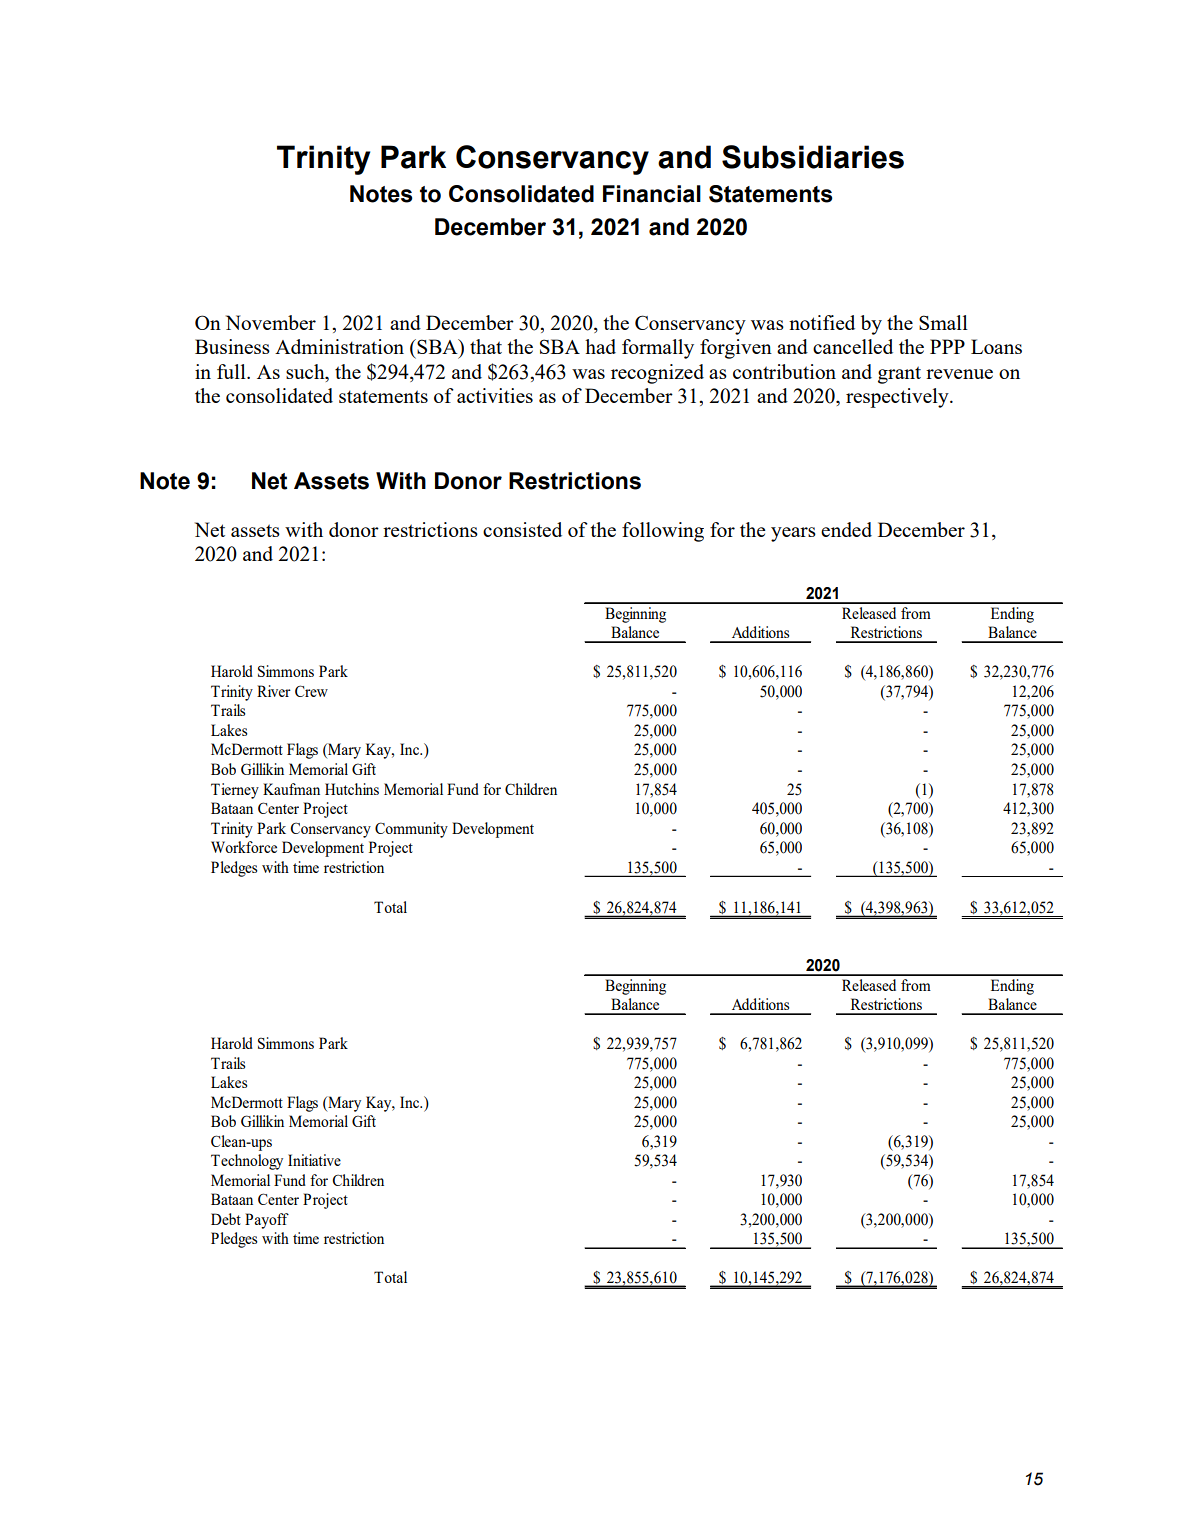 This document has height=1530, width=1182. I want to click on Subsidiaries, so click(813, 157).
